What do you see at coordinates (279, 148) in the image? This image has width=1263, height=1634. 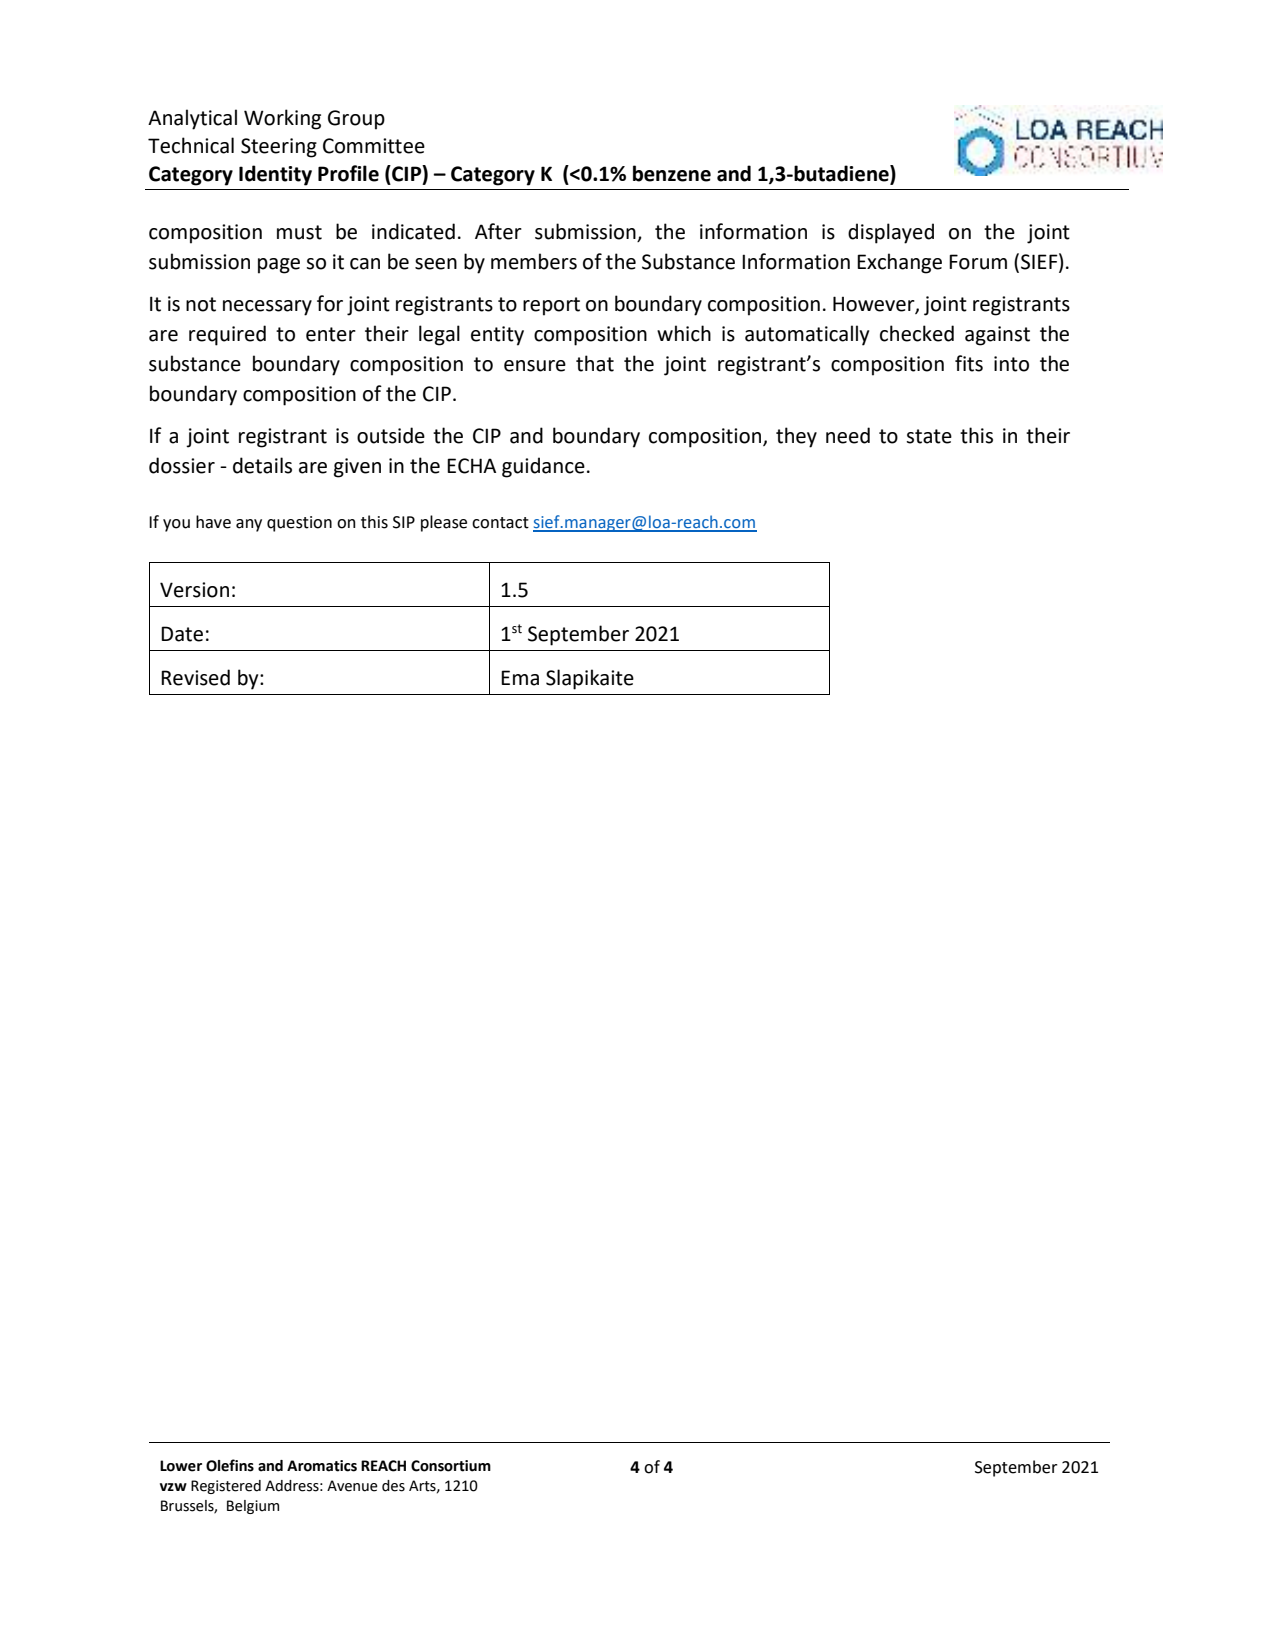 I see `Steering` at bounding box center [279, 148].
